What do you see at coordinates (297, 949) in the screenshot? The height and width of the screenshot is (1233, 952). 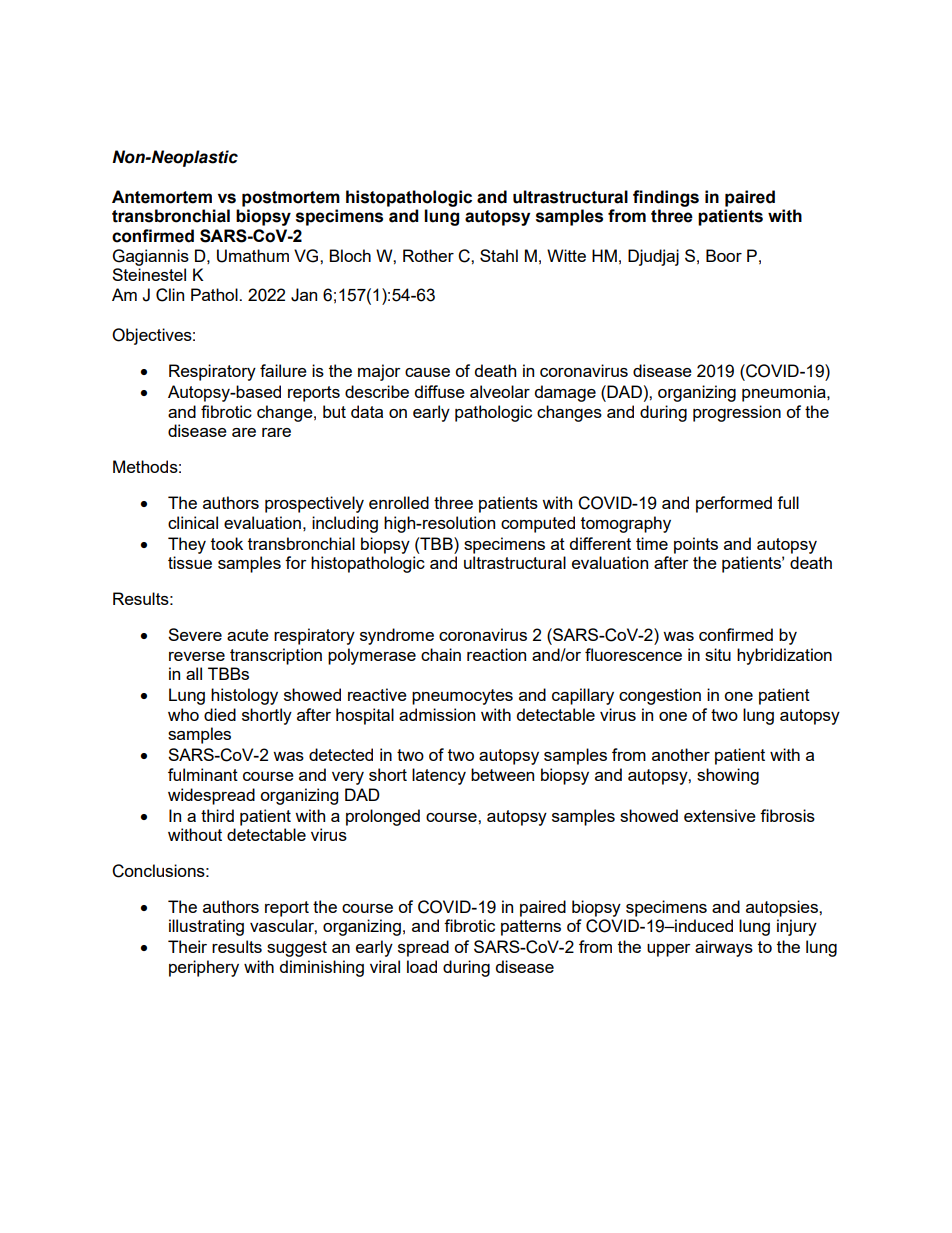 I see `suggest` at bounding box center [297, 949].
